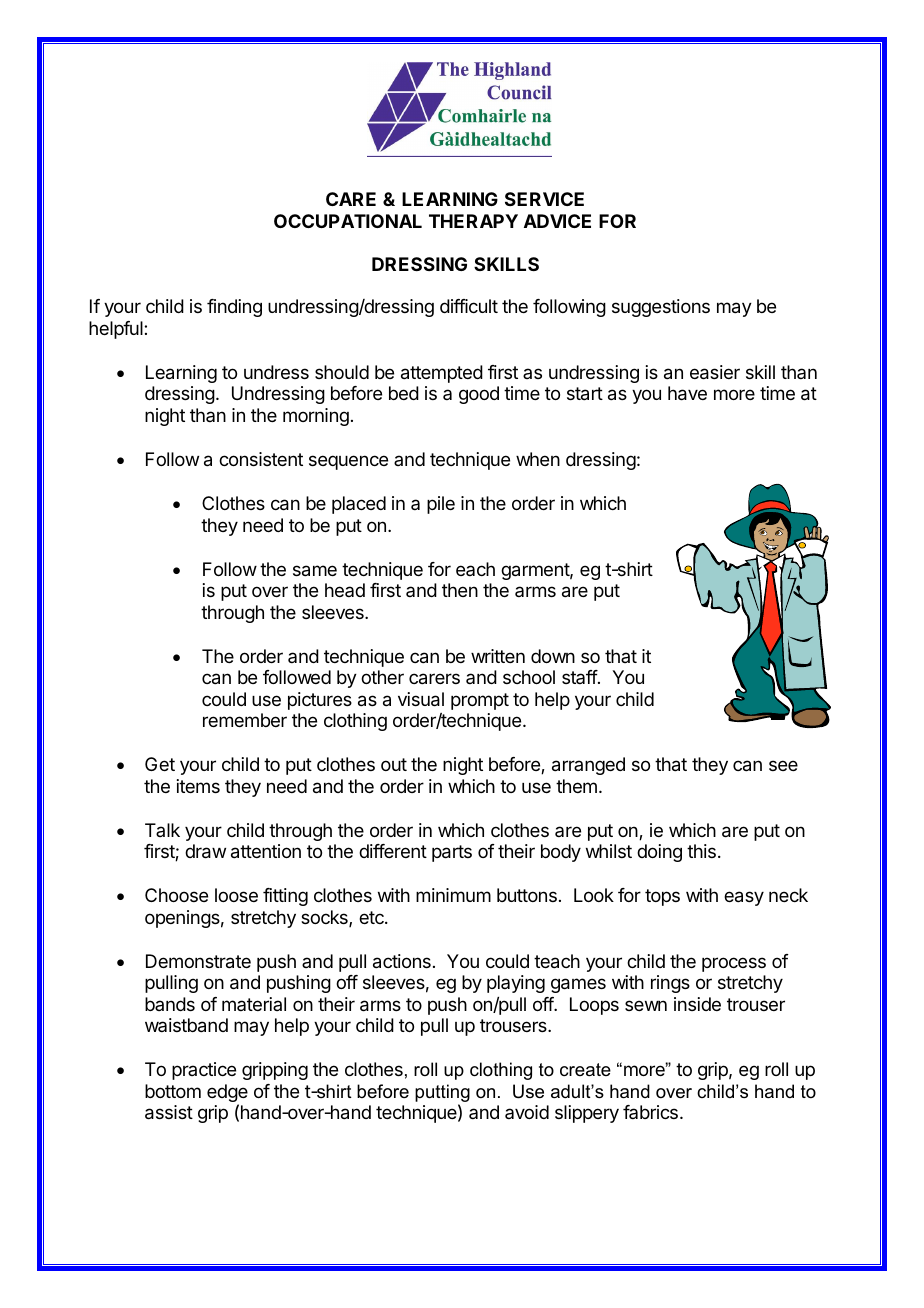  What do you see at coordinates (227, 1094) in the page?
I see `edge` at bounding box center [227, 1094].
